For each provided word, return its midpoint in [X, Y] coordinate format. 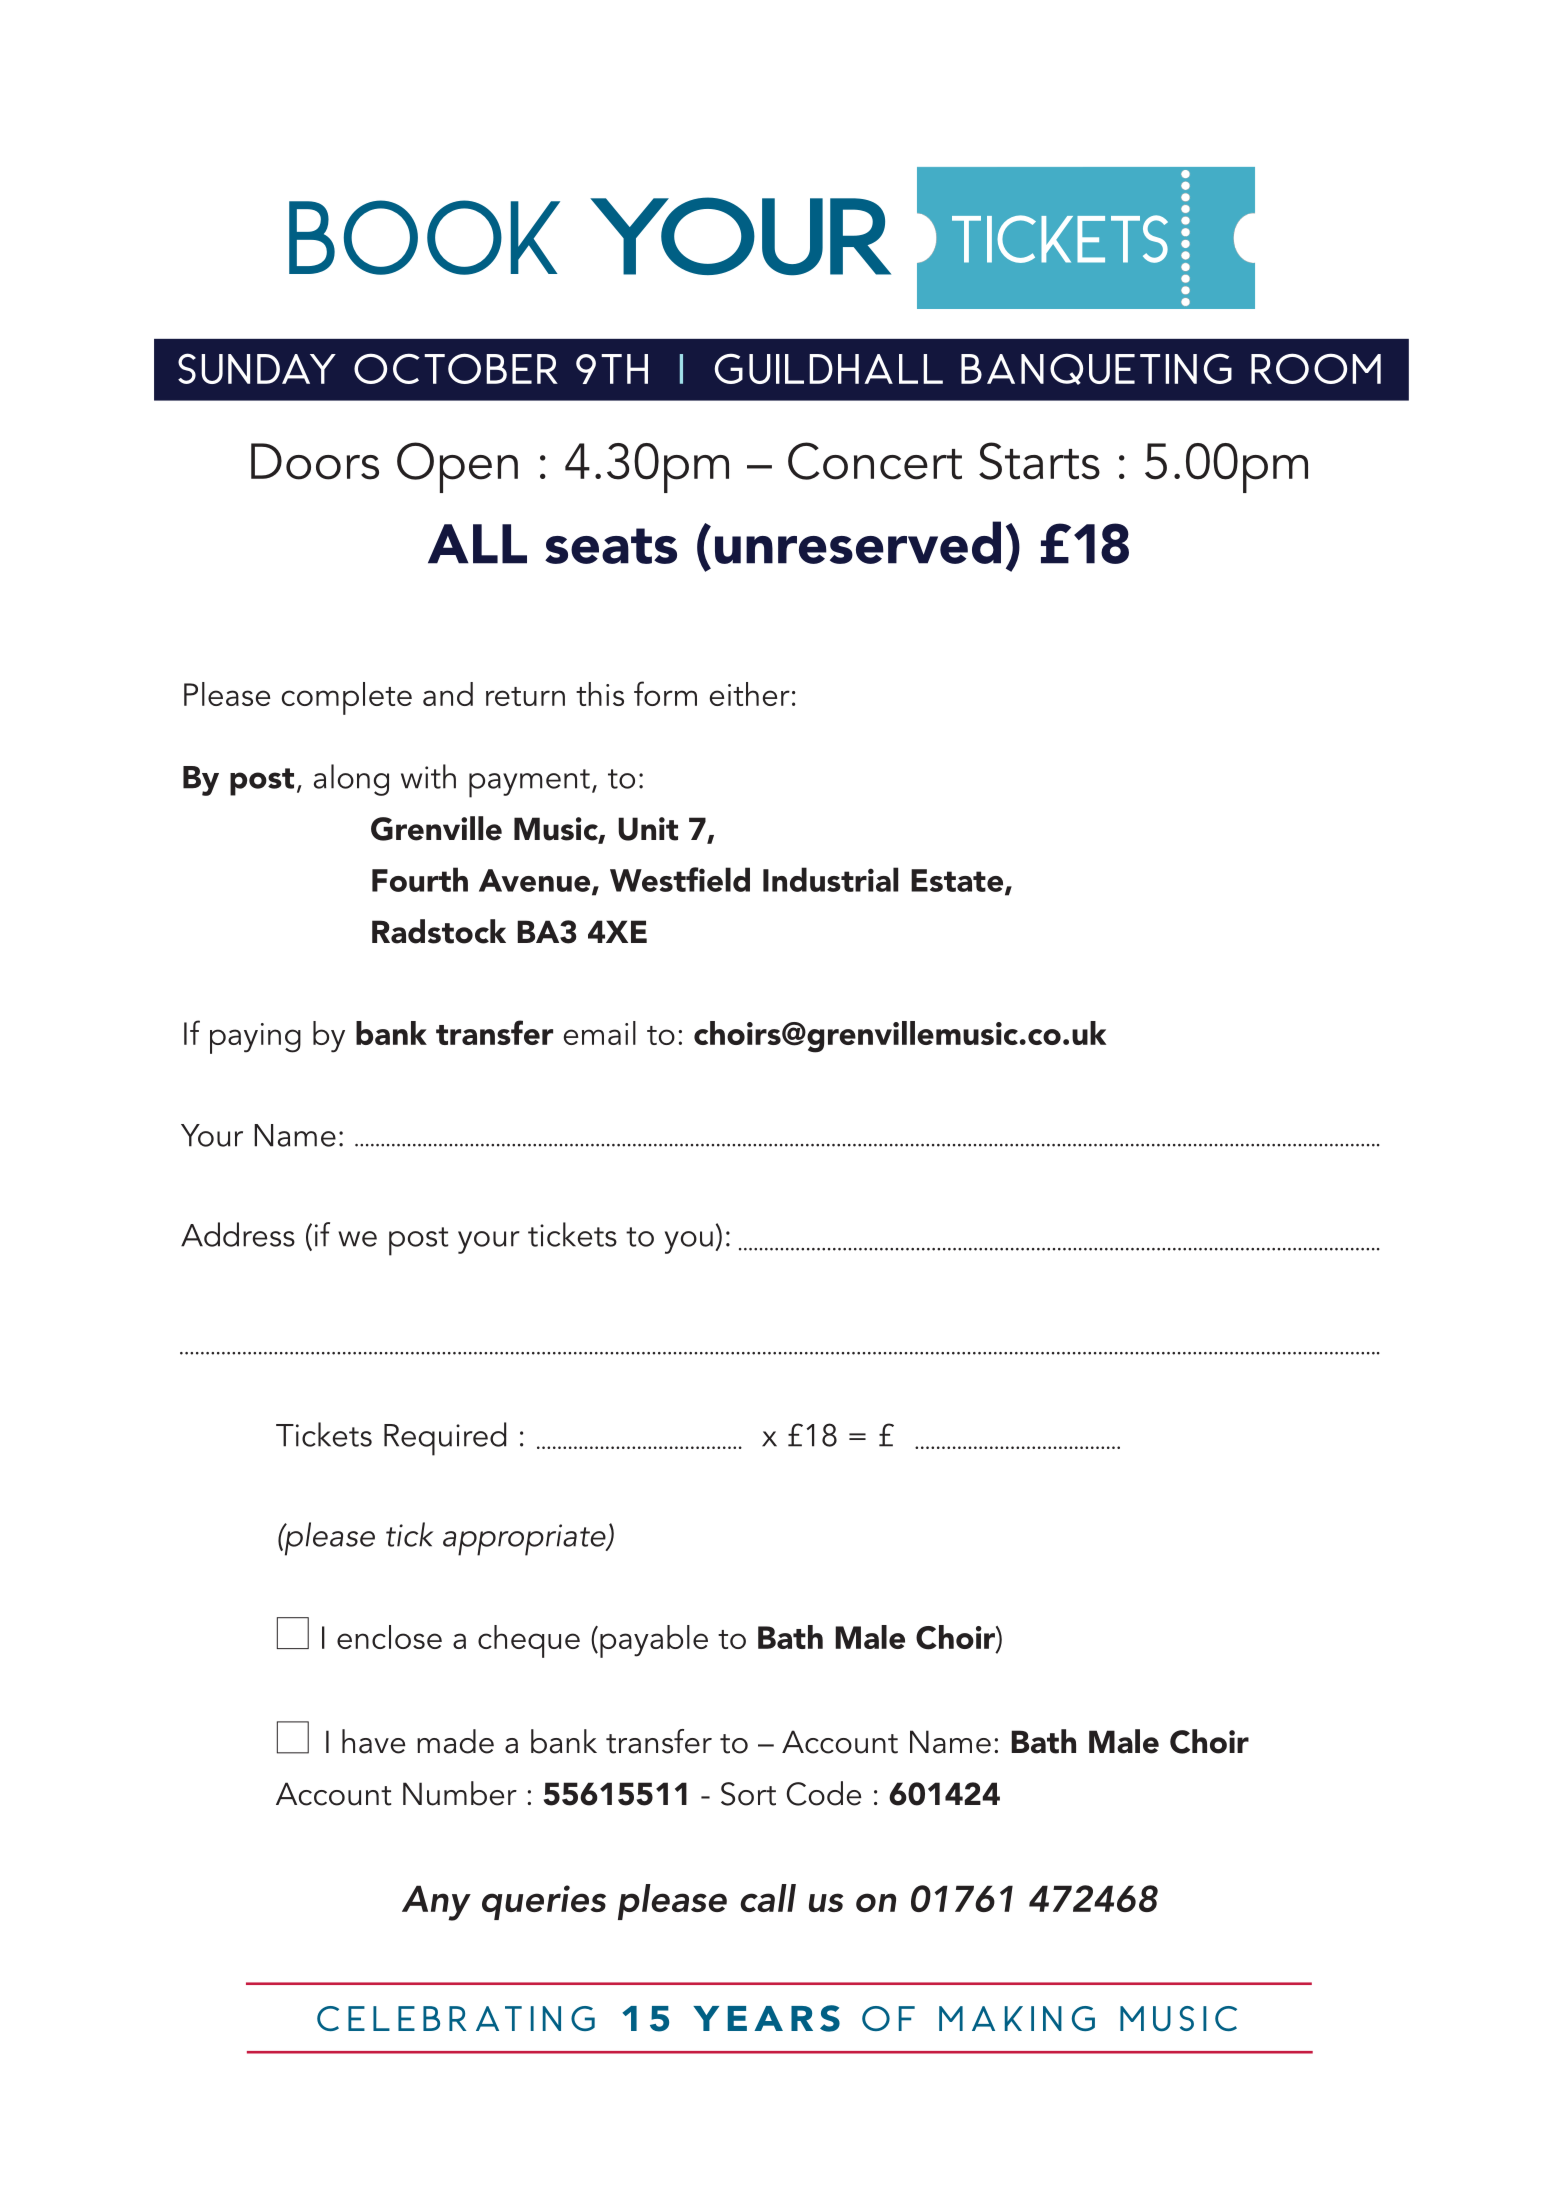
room [1316, 368]
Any [436, 1903]
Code [824, 1793]
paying [255, 1038]
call [768, 1898]
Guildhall [829, 368]
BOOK [424, 237]
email [600, 1033]
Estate [957, 880]
